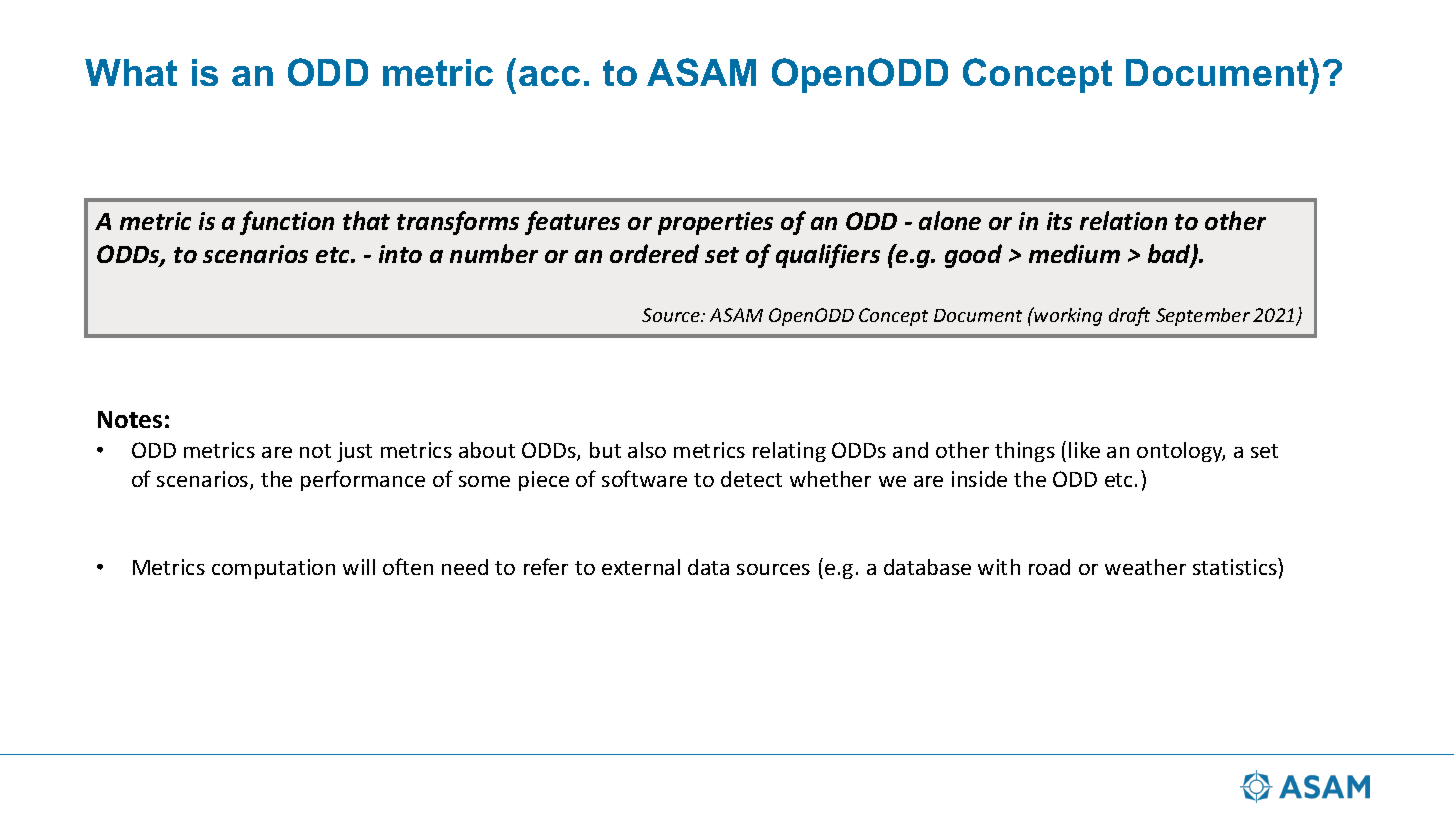 The image size is (1456, 819). I want to click on relation, so click(1123, 220).
